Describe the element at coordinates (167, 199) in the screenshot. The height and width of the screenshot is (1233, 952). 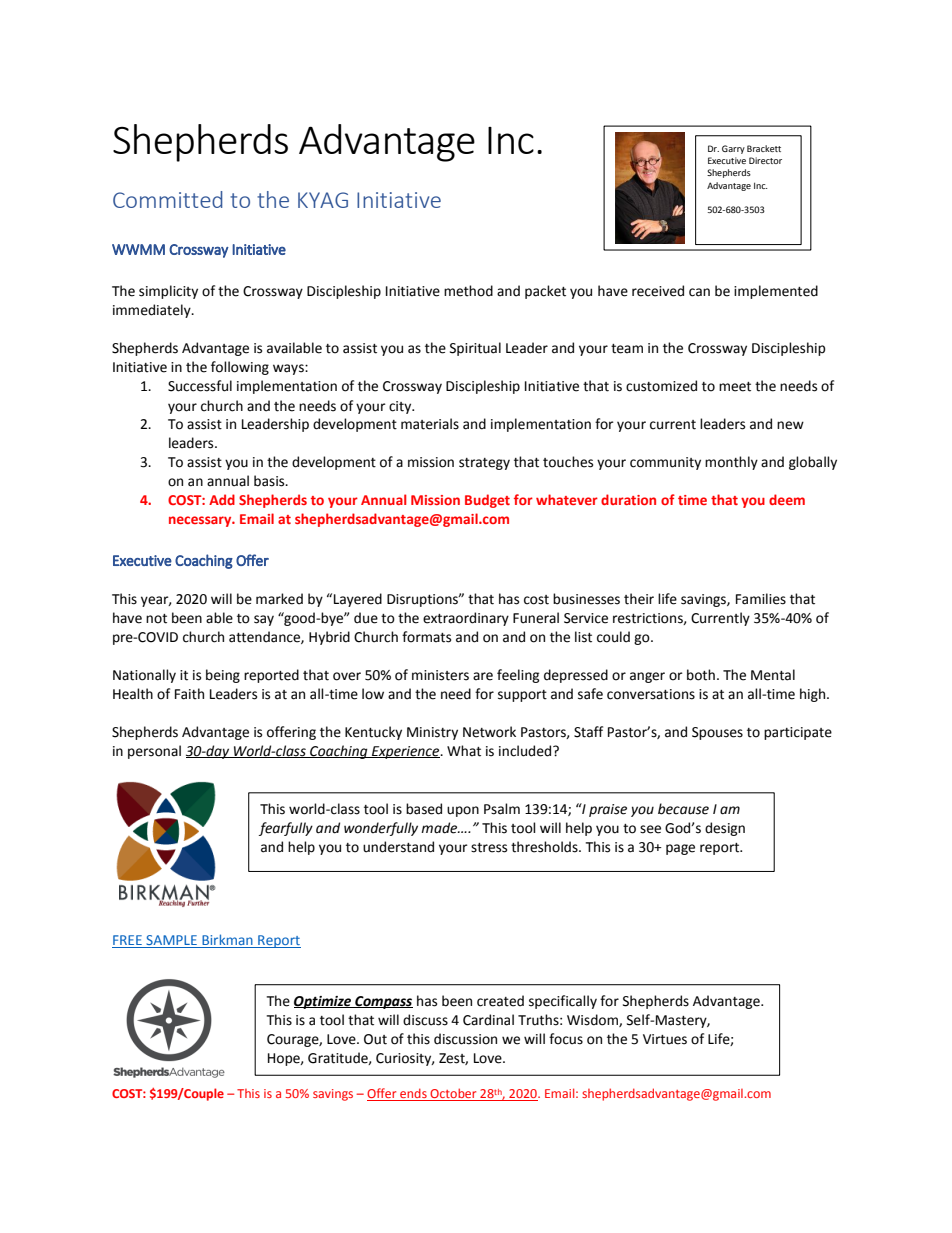
I see `Committed` at that location.
